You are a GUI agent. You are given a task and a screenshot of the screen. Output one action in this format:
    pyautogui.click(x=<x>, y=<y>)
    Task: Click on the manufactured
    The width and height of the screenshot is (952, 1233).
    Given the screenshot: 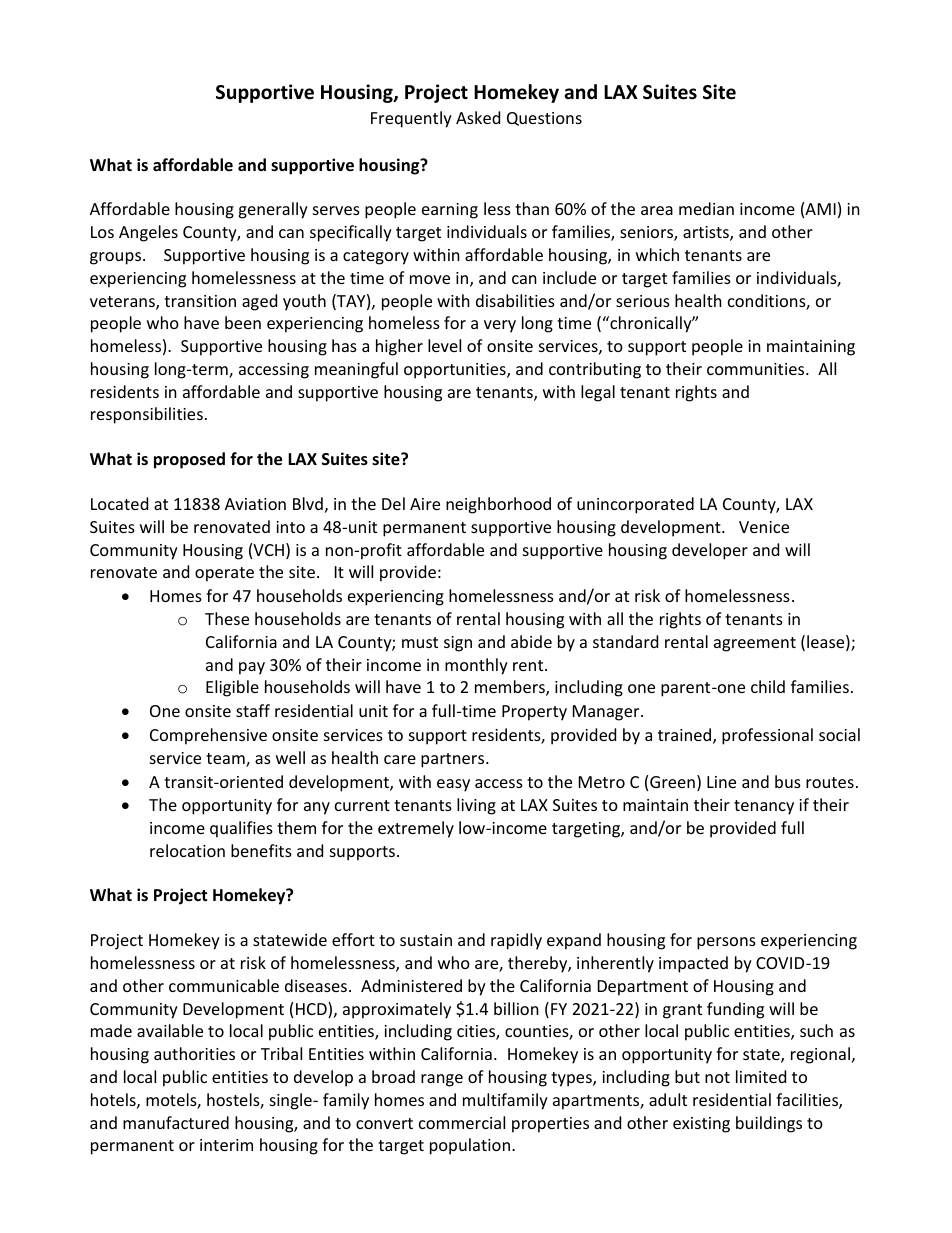 What is the action you would take?
    pyautogui.click(x=176, y=1122)
